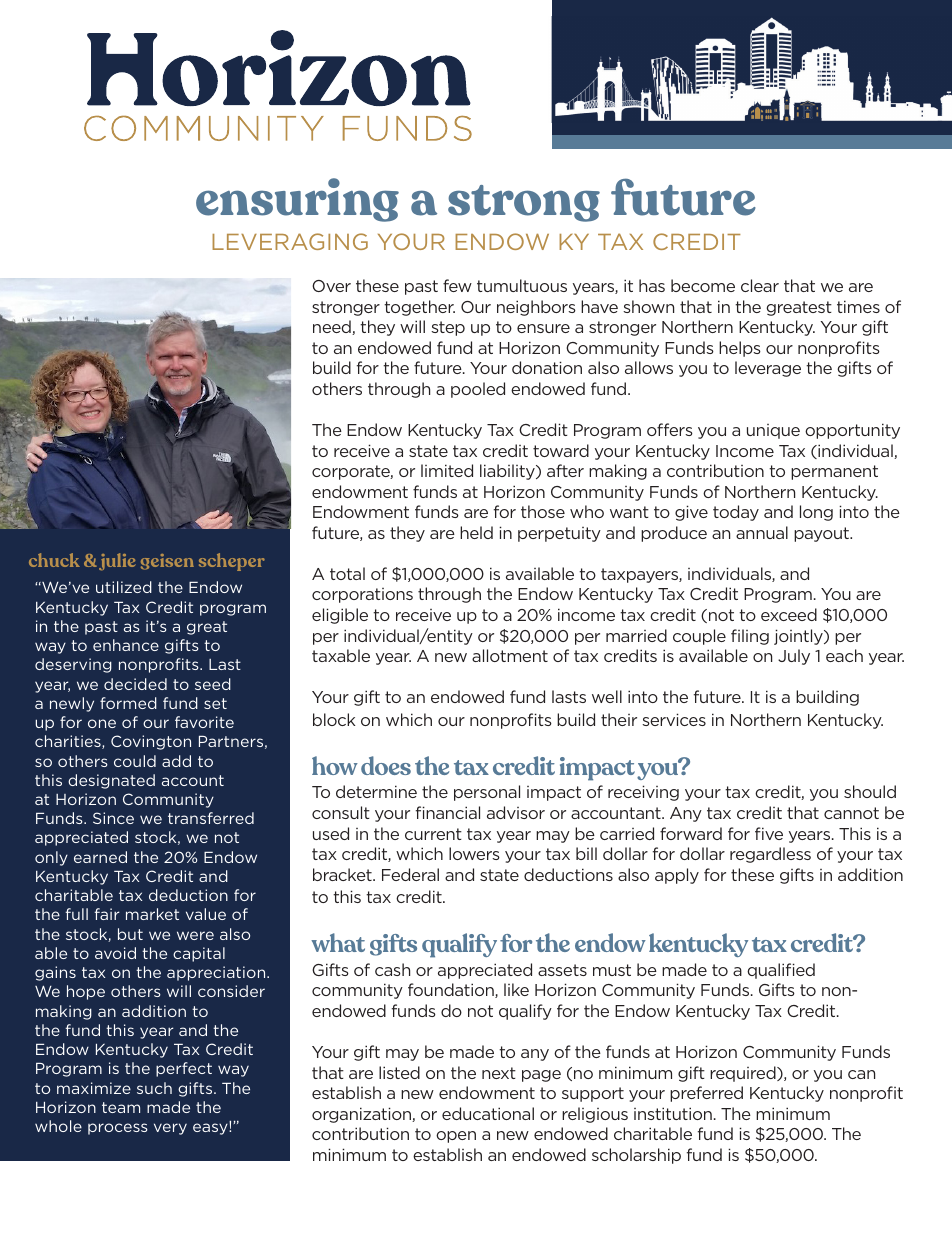 The width and height of the screenshot is (952, 1233). Describe the element at coordinates (290, 241) in the screenshot. I see `LEVERAGING` at that location.
